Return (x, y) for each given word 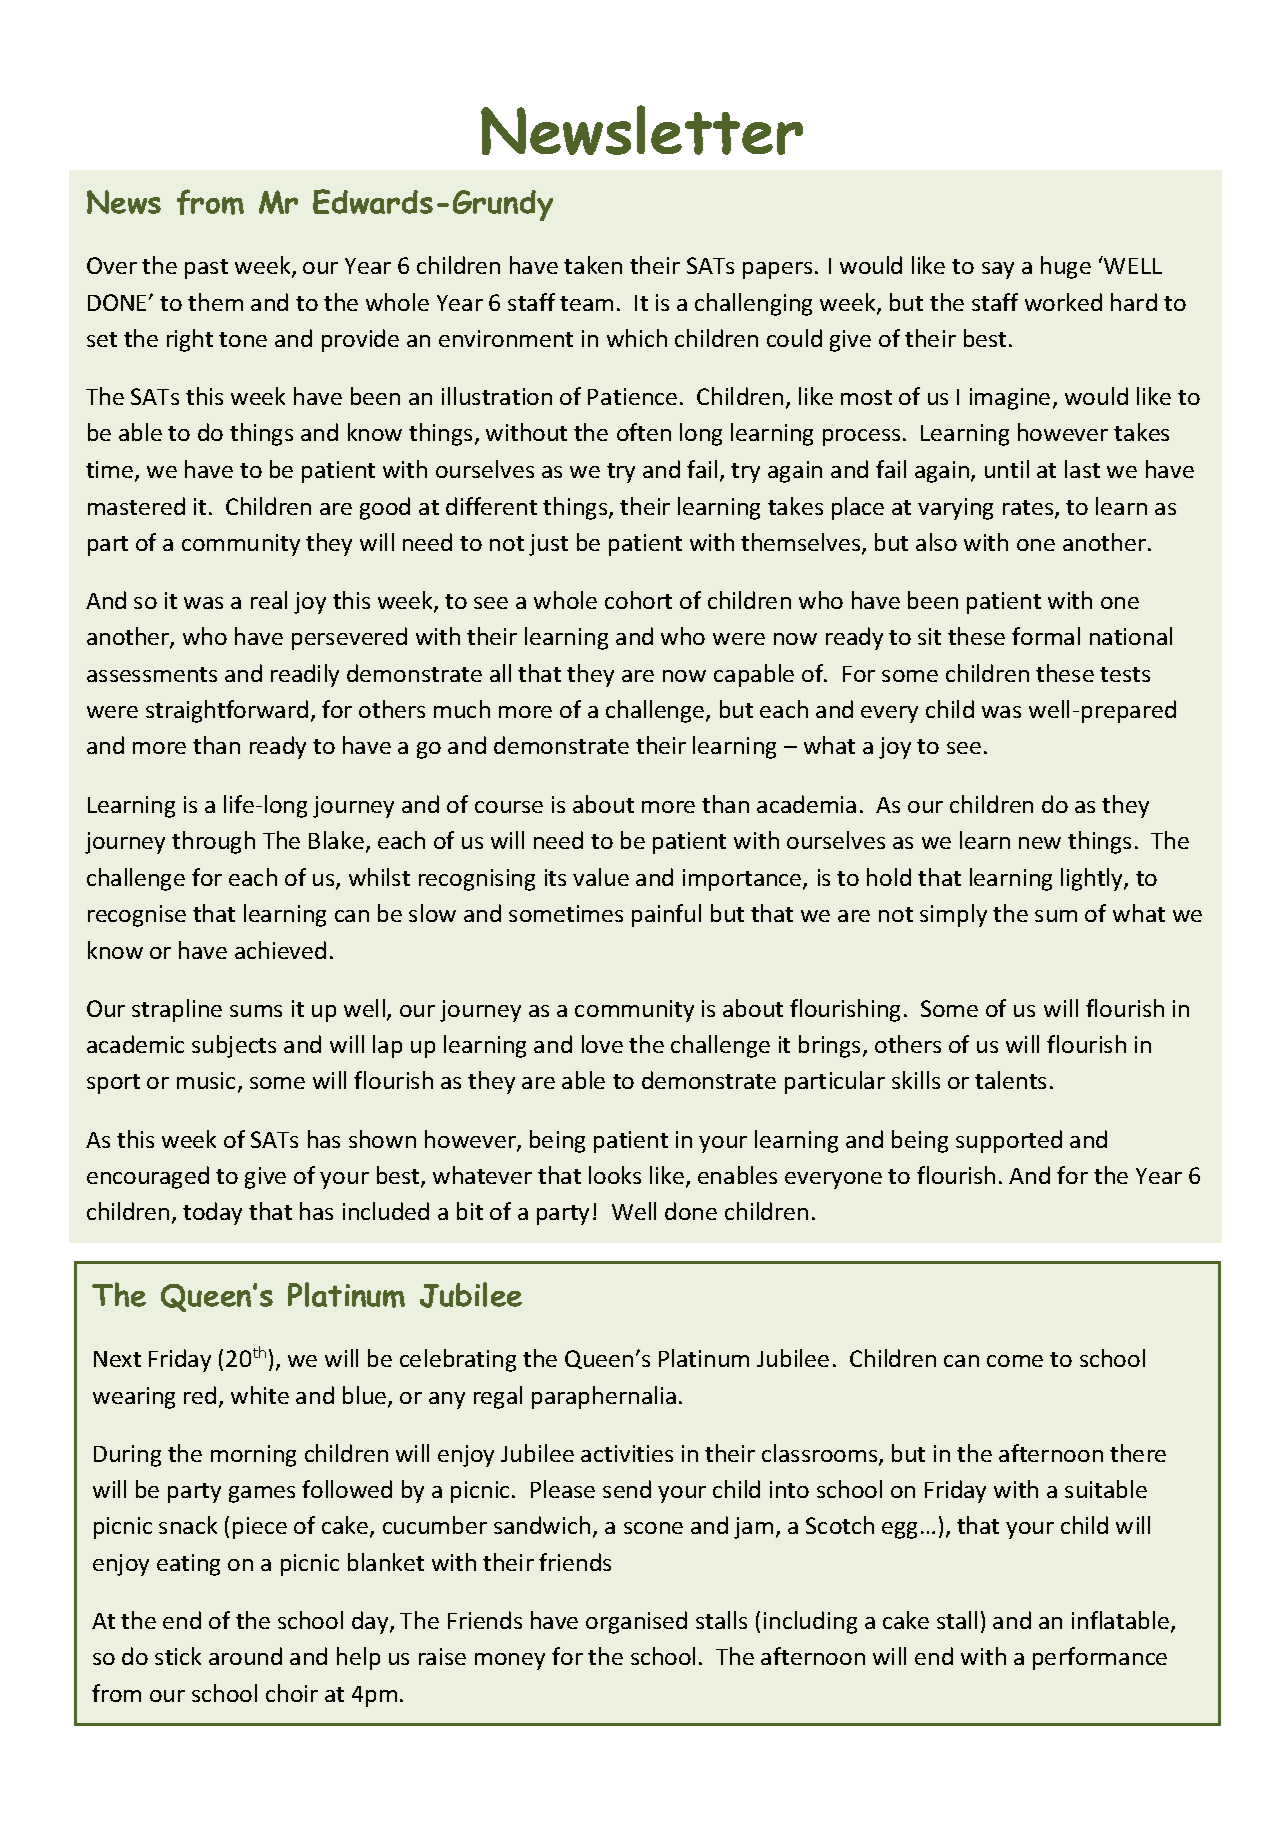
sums (256, 1011)
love (602, 1044)
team (586, 303)
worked (1063, 302)
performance (1100, 1658)
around (245, 1656)
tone (243, 339)
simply (953, 915)
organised (636, 1622)
